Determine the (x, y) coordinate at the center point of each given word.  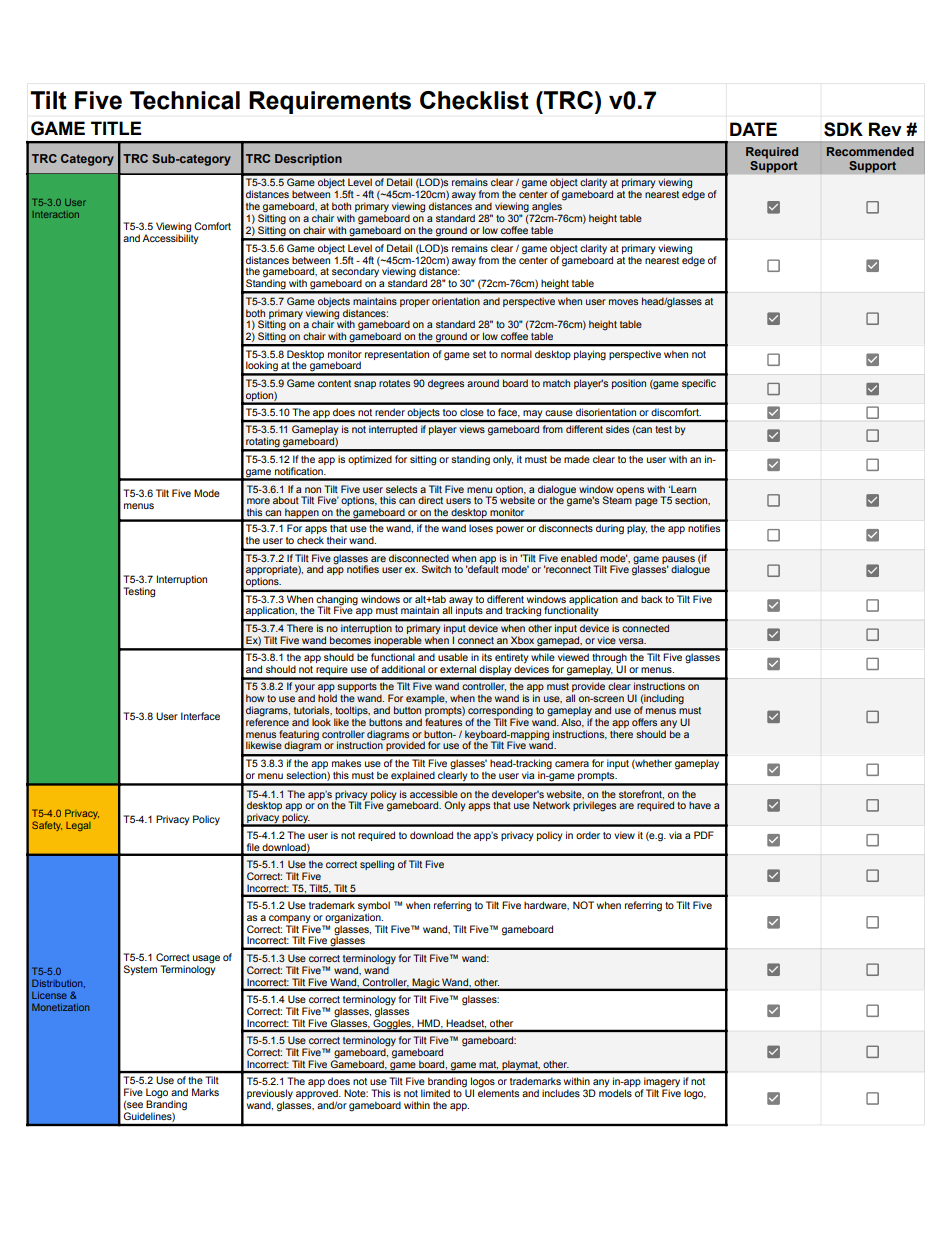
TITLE (116, 128)
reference (267, 721)
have (700, 805)
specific (699, 384)
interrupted (393, 430)
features (443, 722)
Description (308, 160)
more (258, 501)
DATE (753, 129)
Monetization (60, 1007)
